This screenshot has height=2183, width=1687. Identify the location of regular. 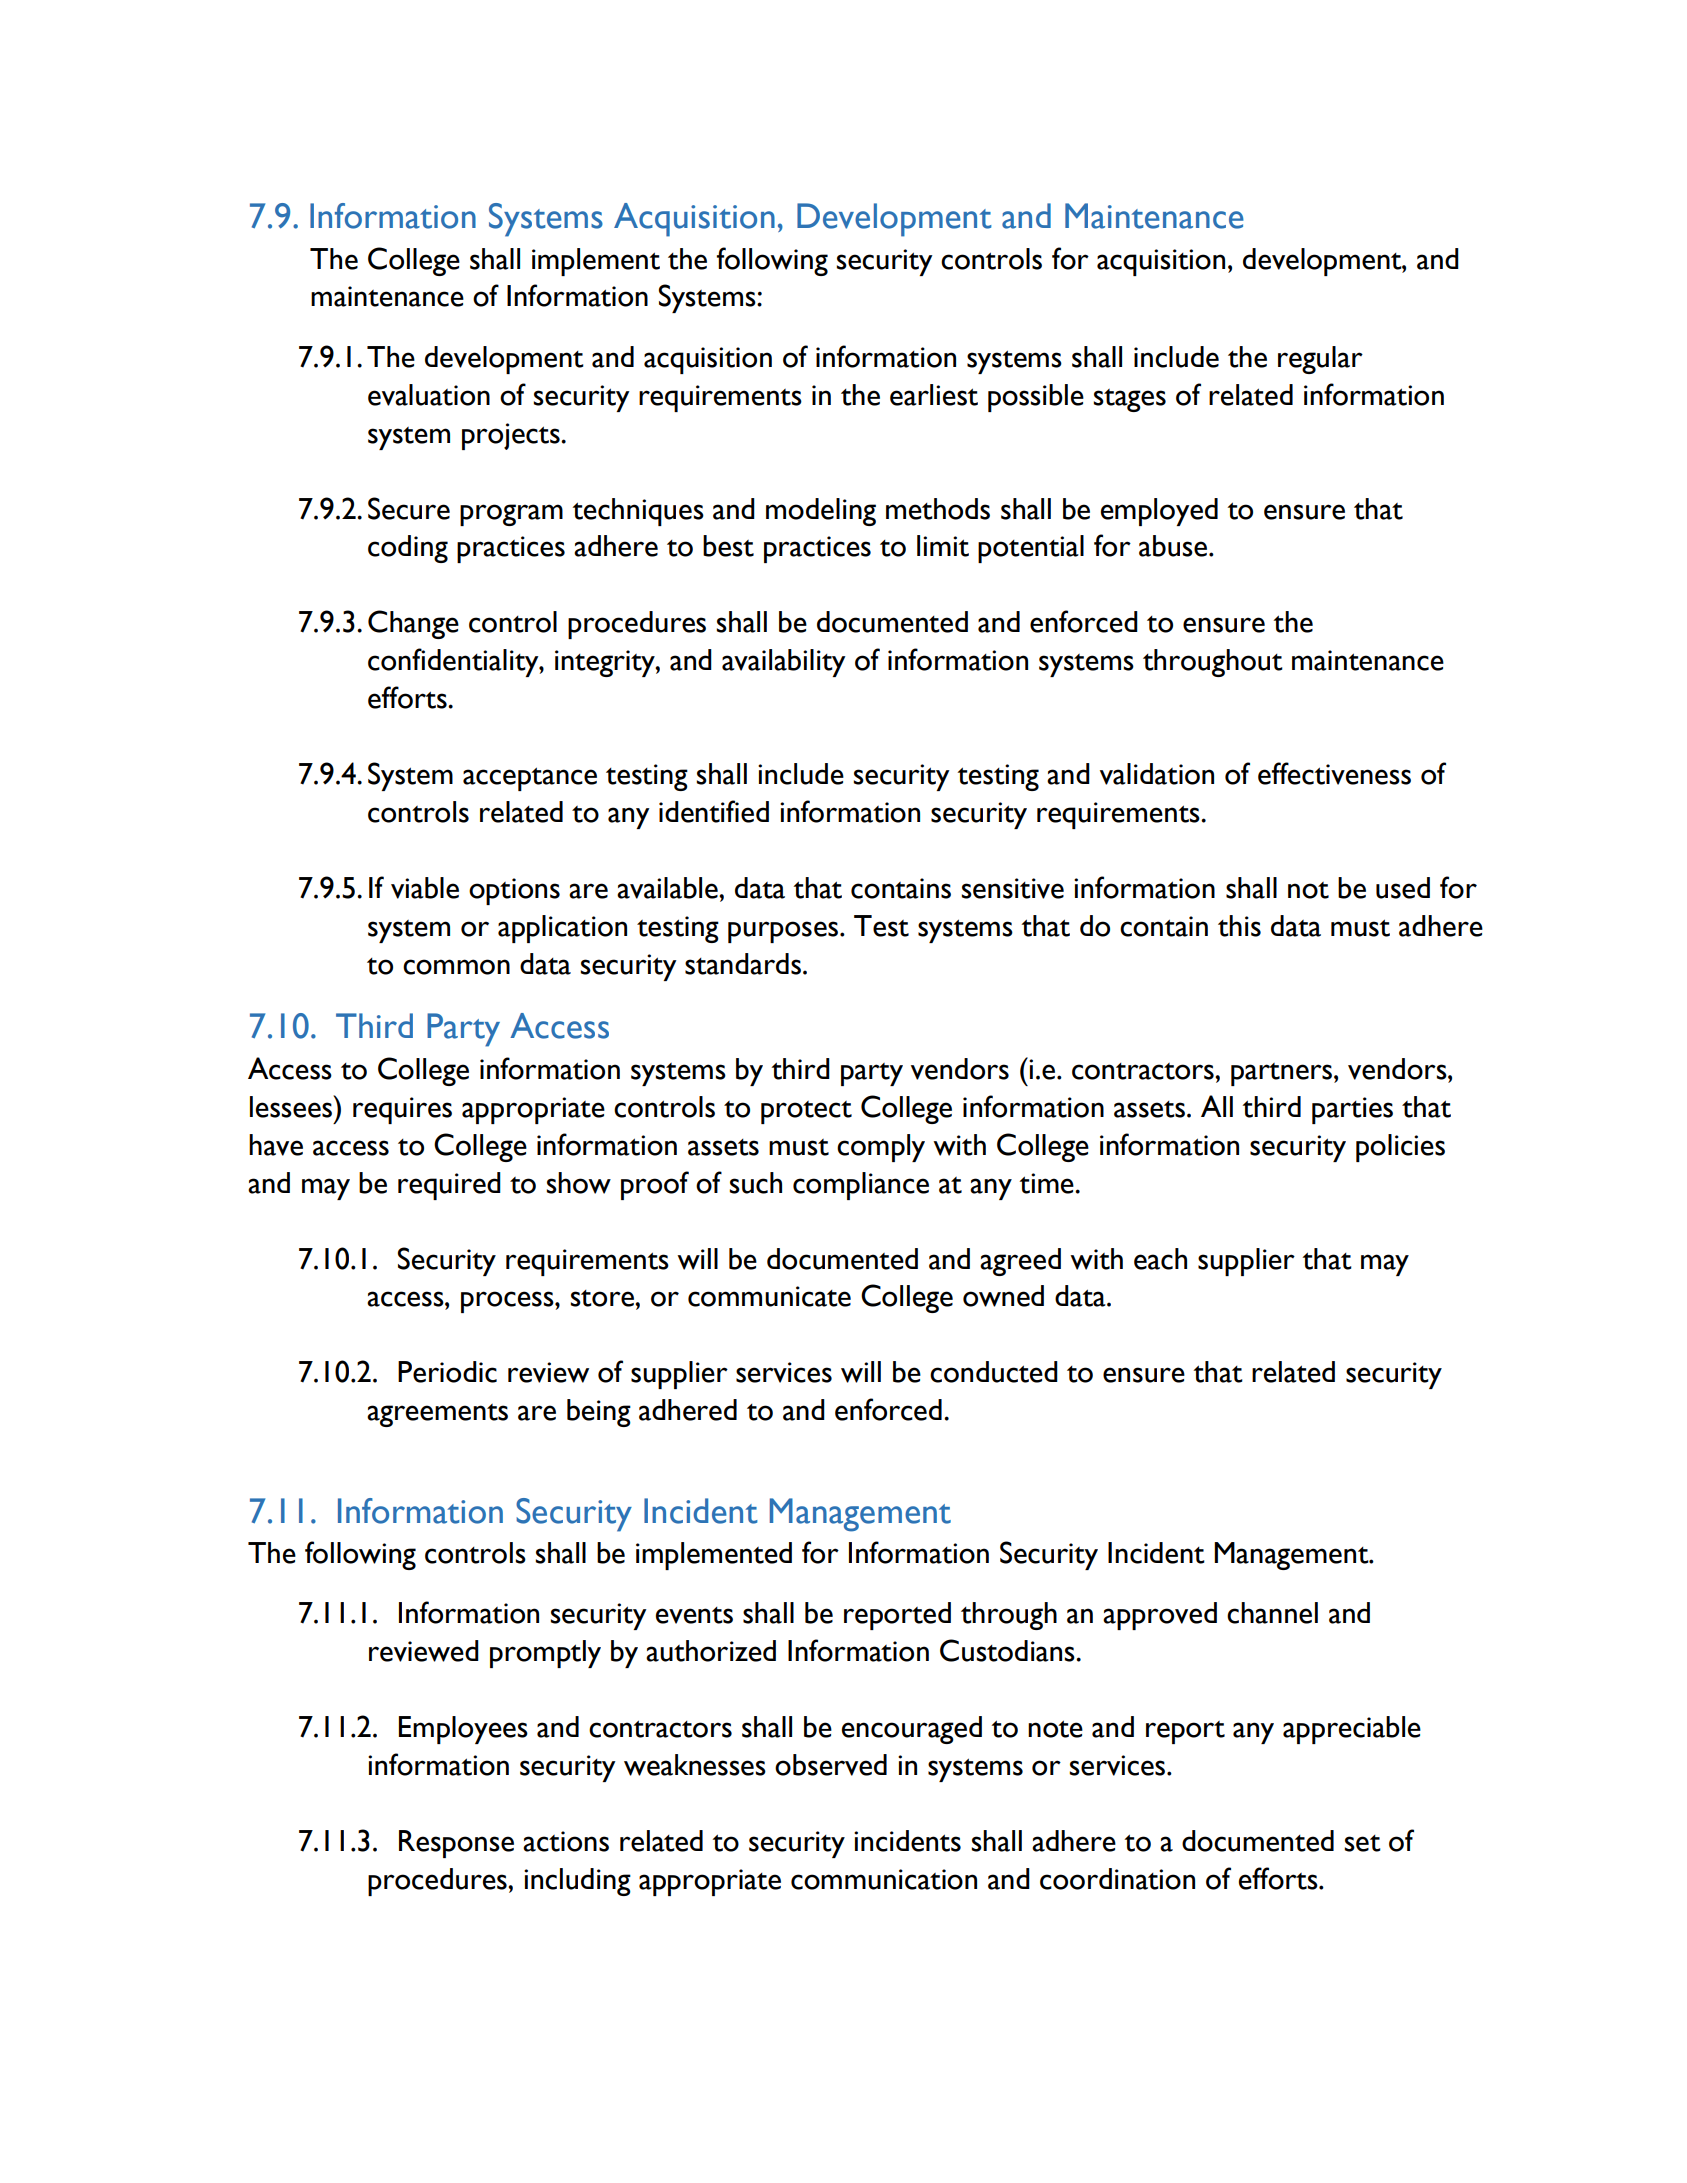
(1320, 360).
